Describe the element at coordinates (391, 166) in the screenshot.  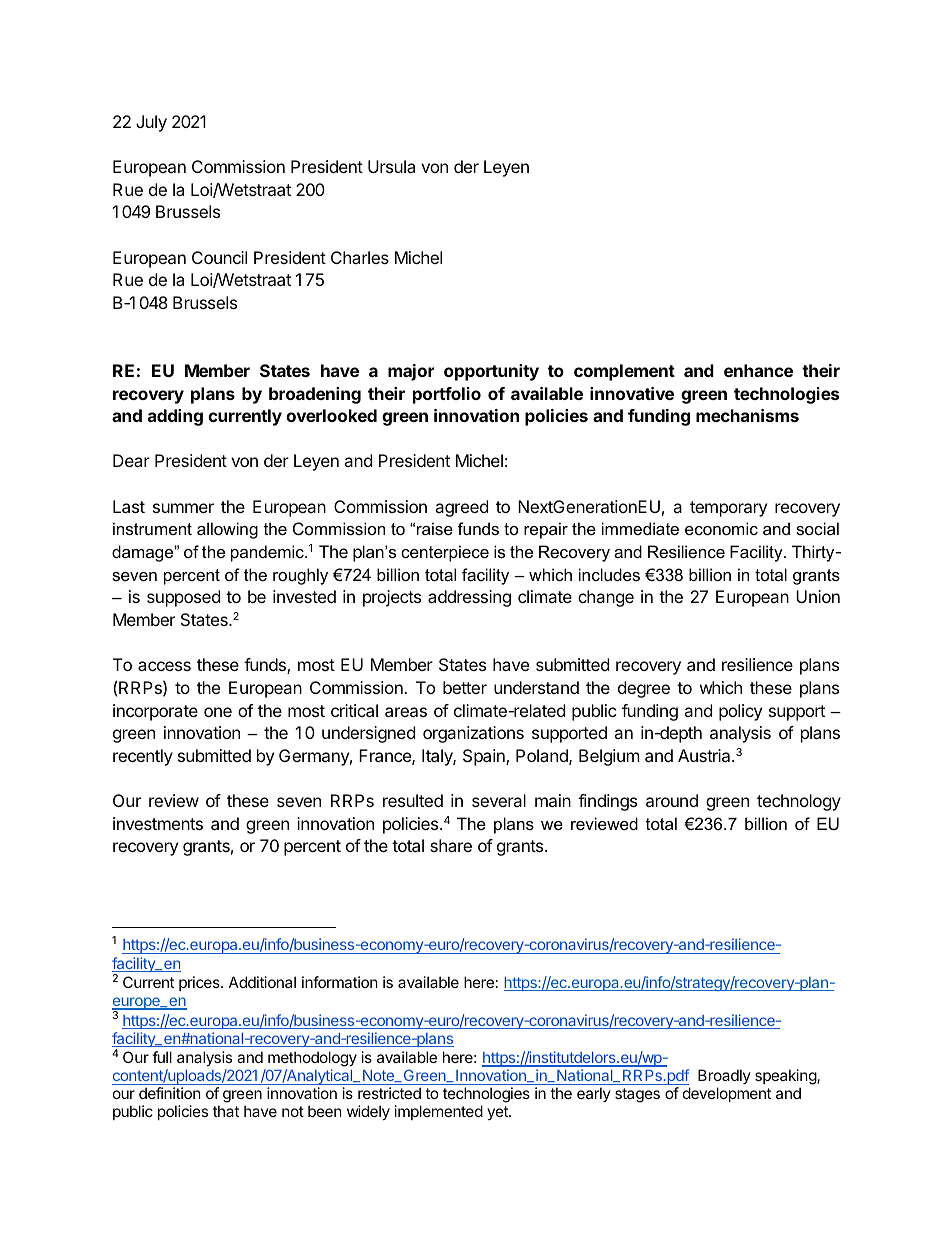
I see `Ursula` at that location.
